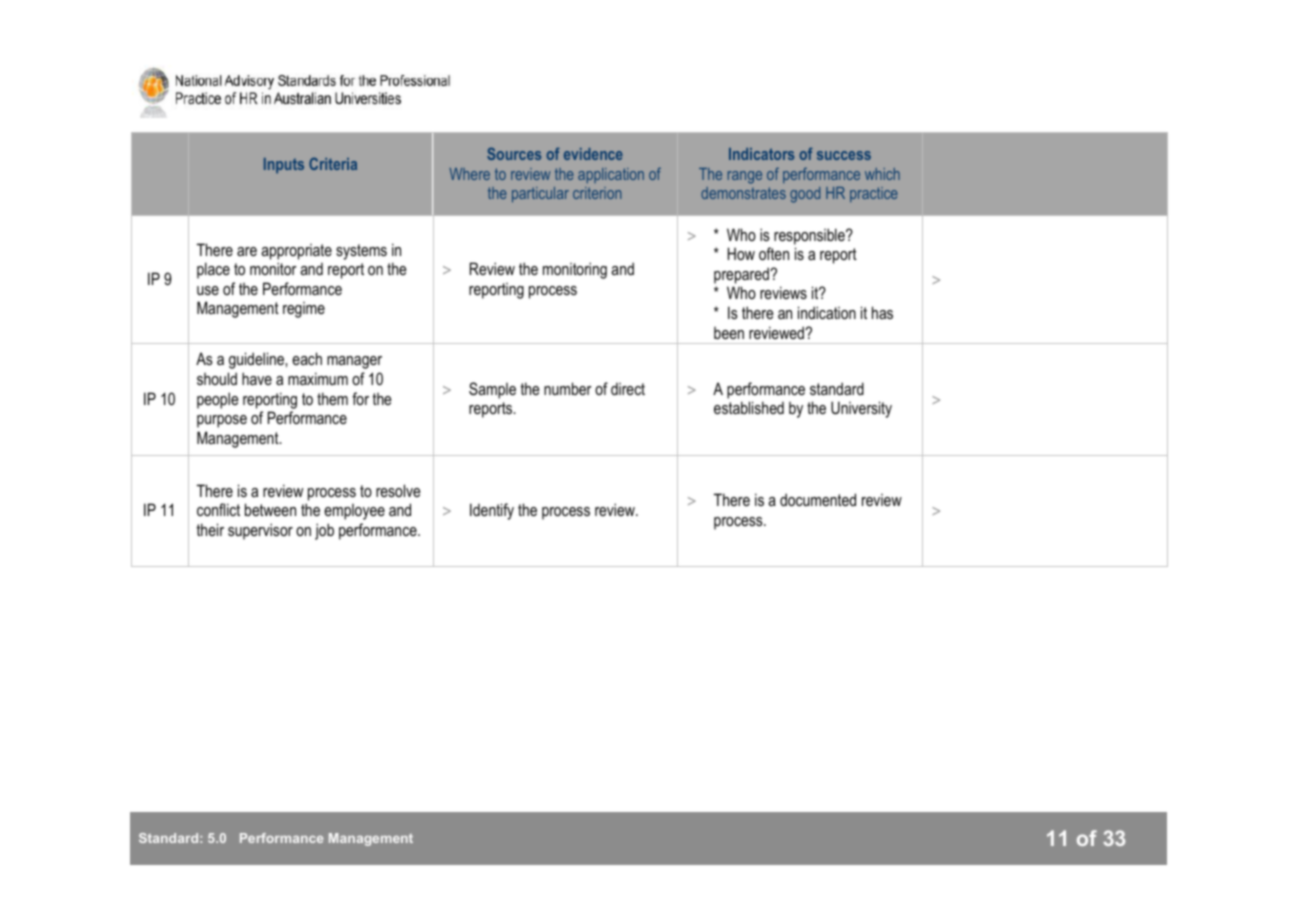 The image size is (1308, 924). What do you see at coordinates (284, 165) in the image?
I see `Inputs` at bounding box center [284, 165].
